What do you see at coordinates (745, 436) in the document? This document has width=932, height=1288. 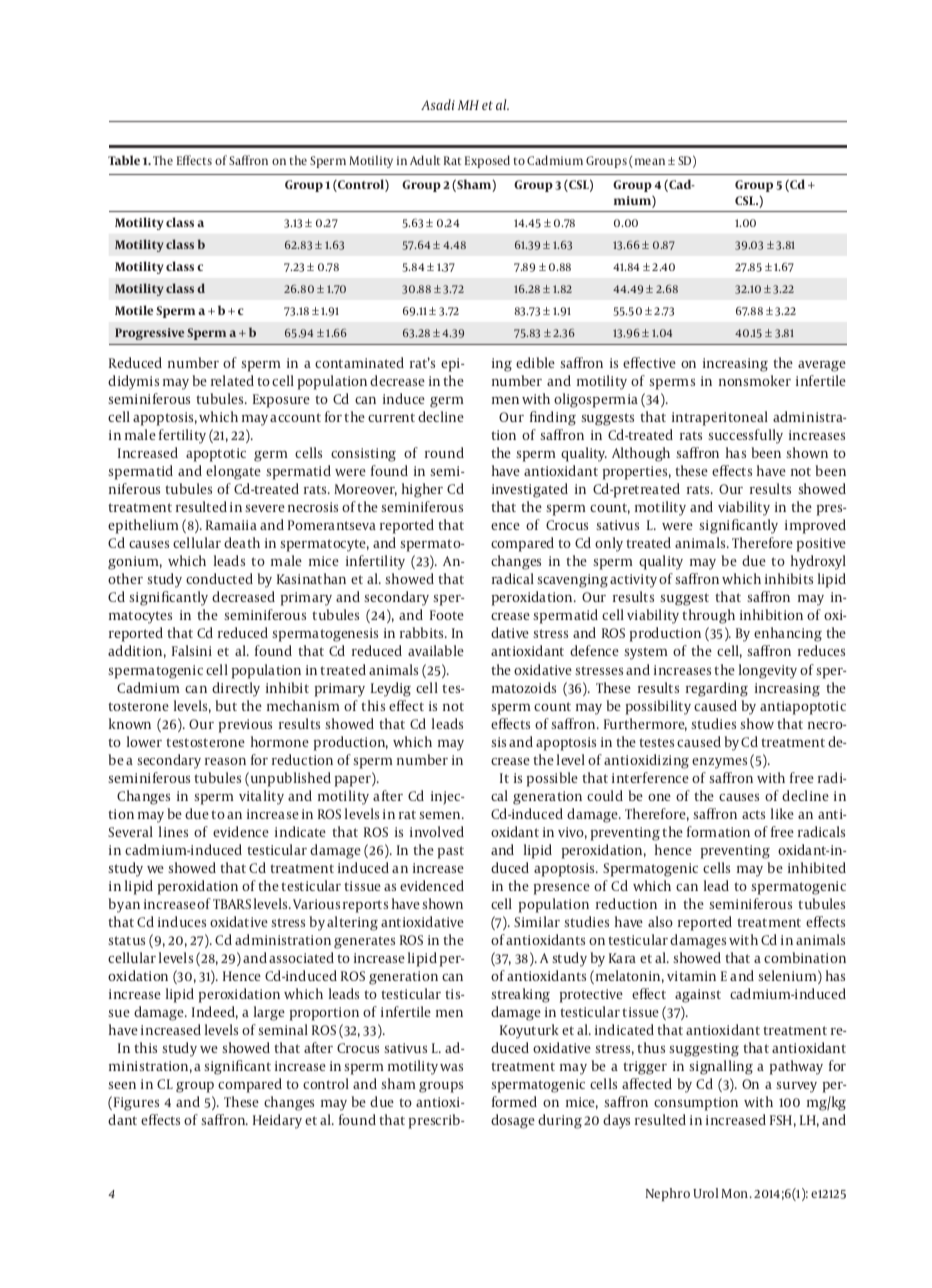 I see `successfully` at bounding box center [745, 436].
